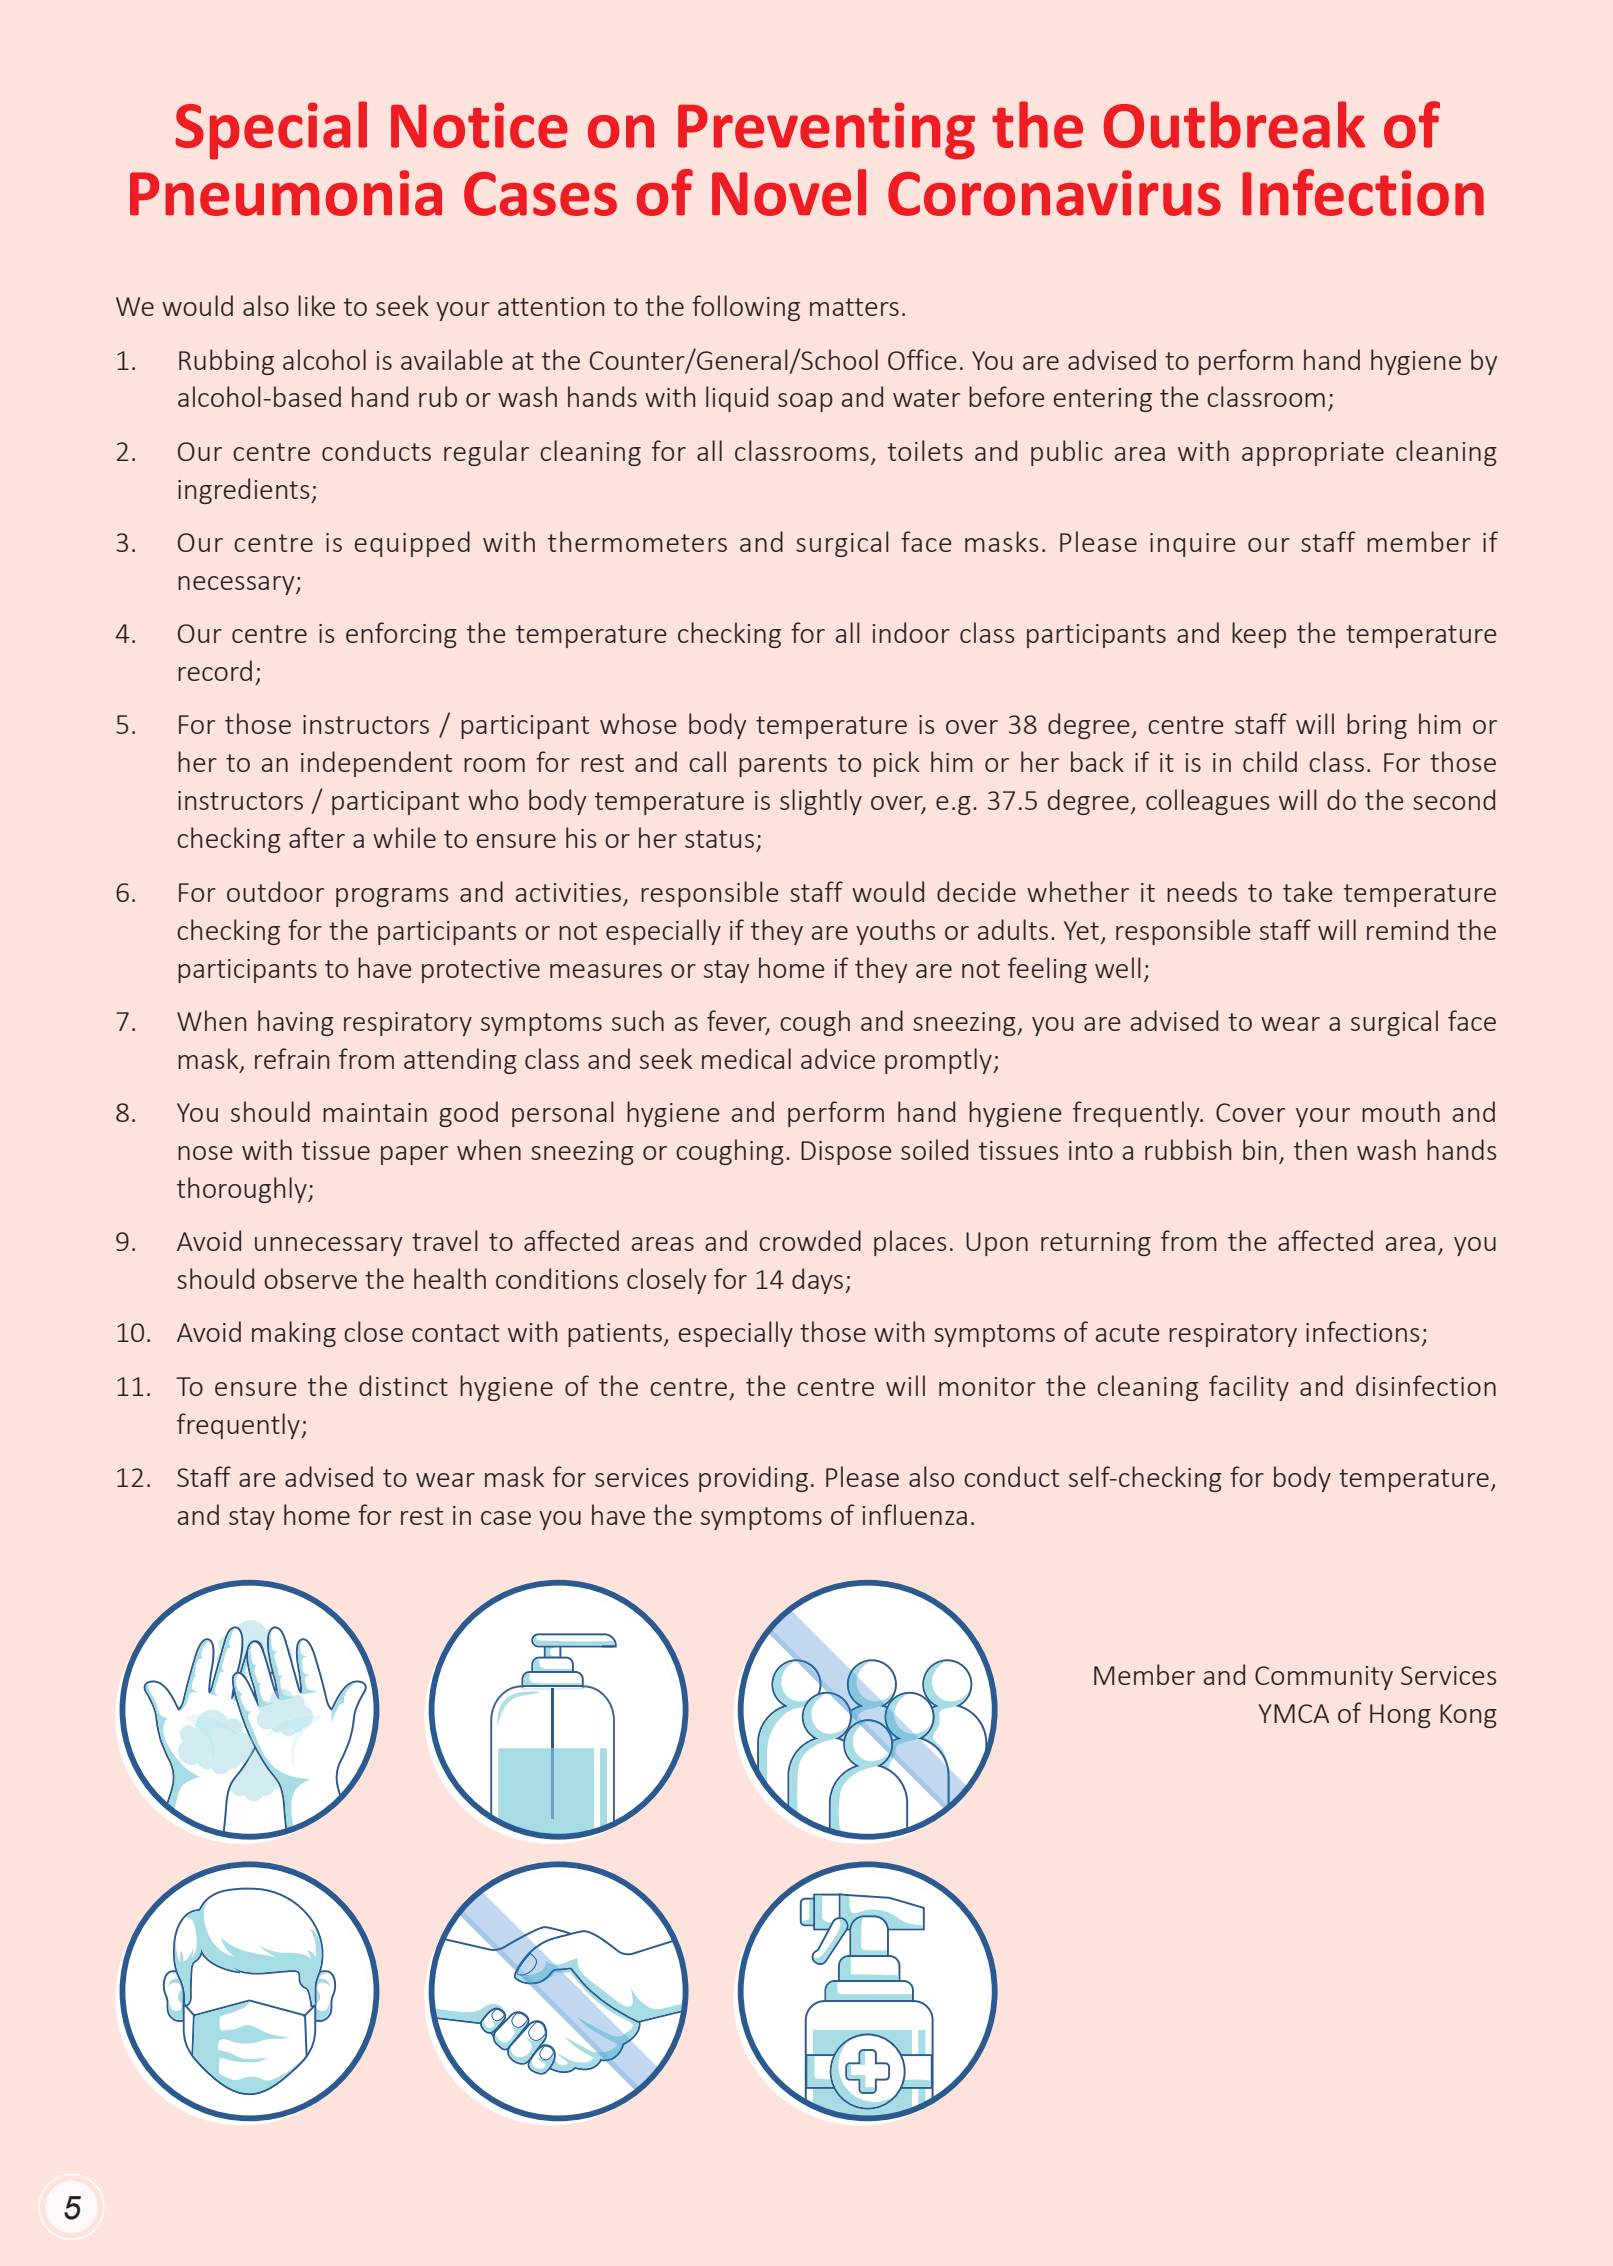 This image has height=2266, width=1613. I want to click on days, so click(819, 1281).
